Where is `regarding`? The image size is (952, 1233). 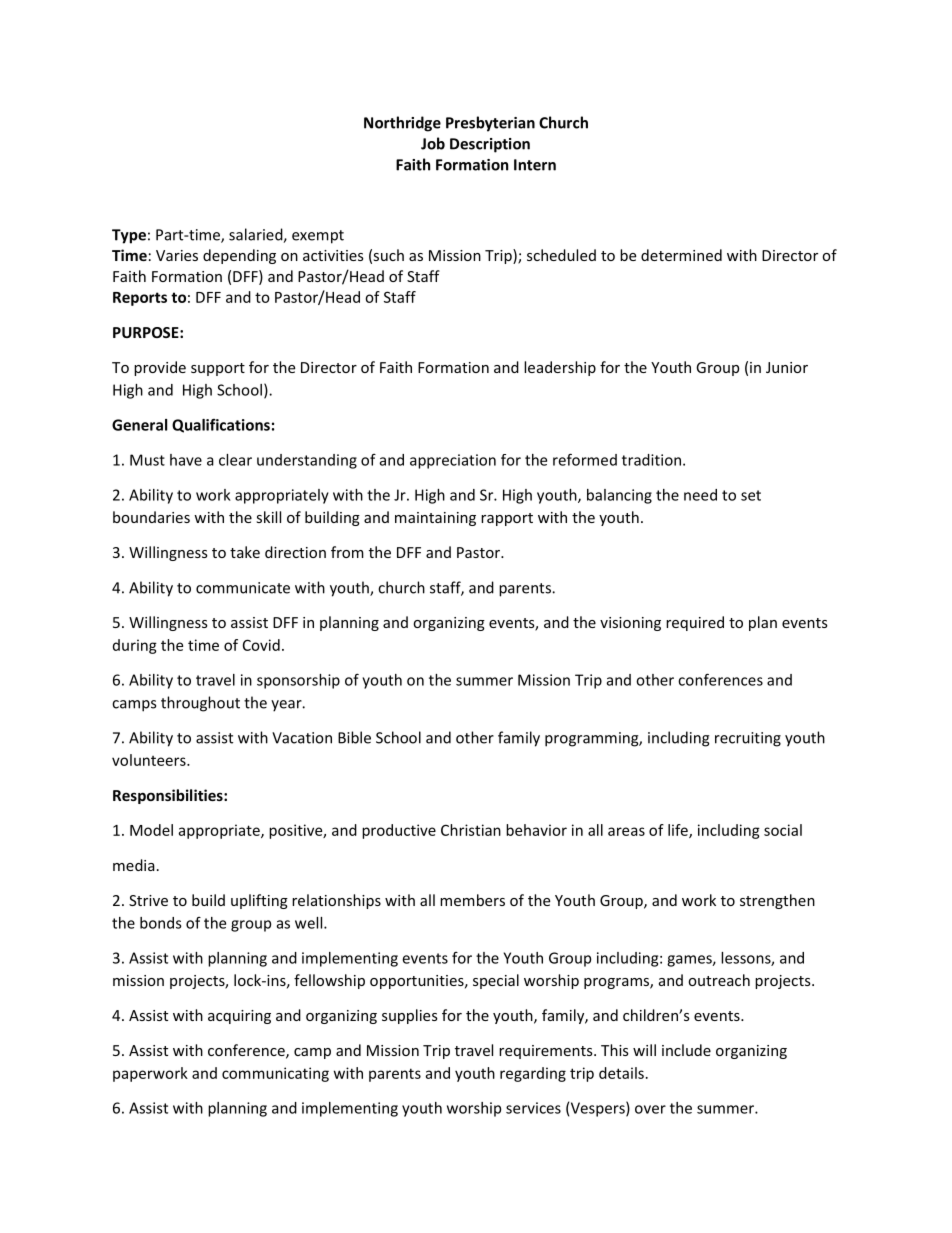
regarding is located at coordinates (533, 1074).
